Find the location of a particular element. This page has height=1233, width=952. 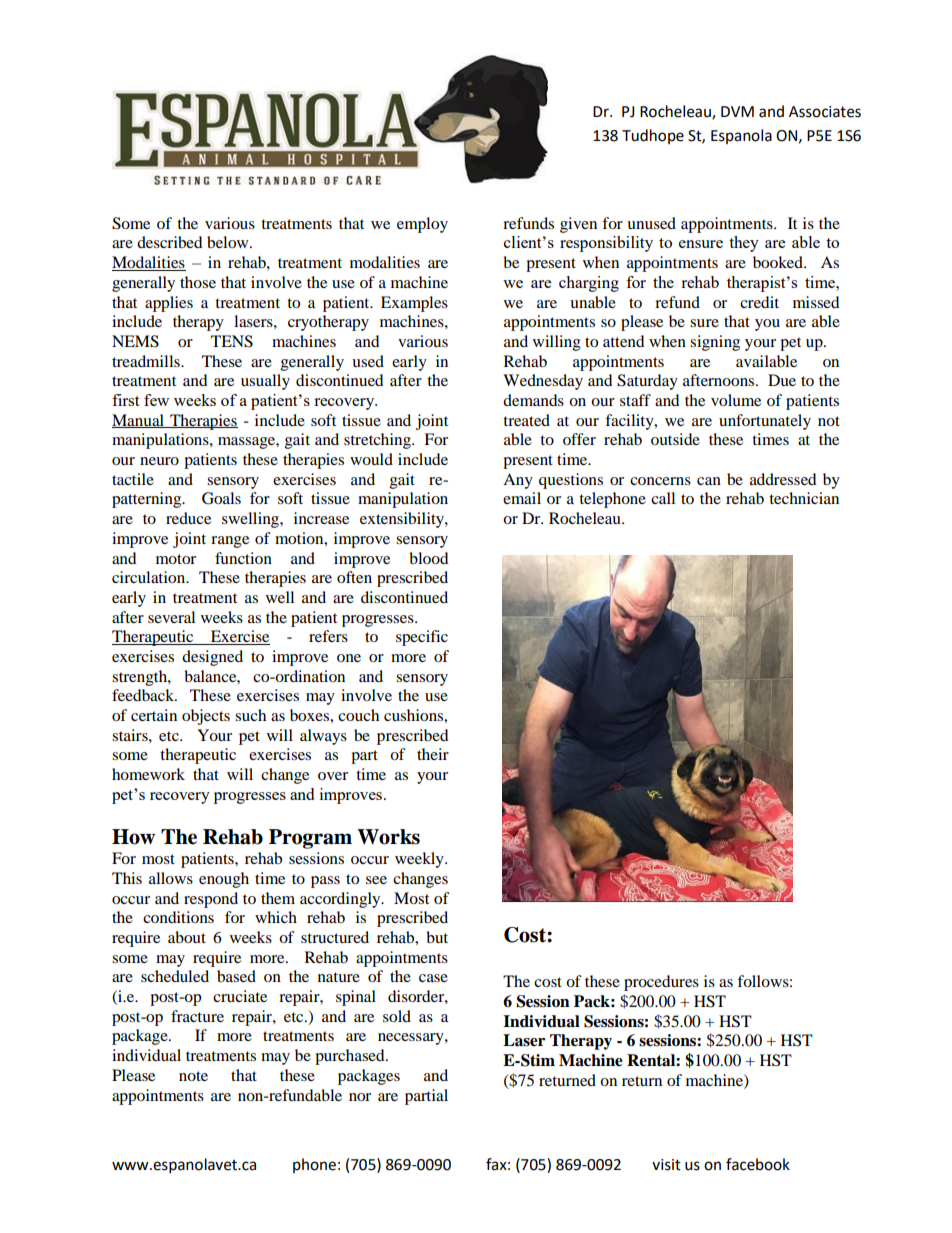

specific is located at coordinates (422, 638).
